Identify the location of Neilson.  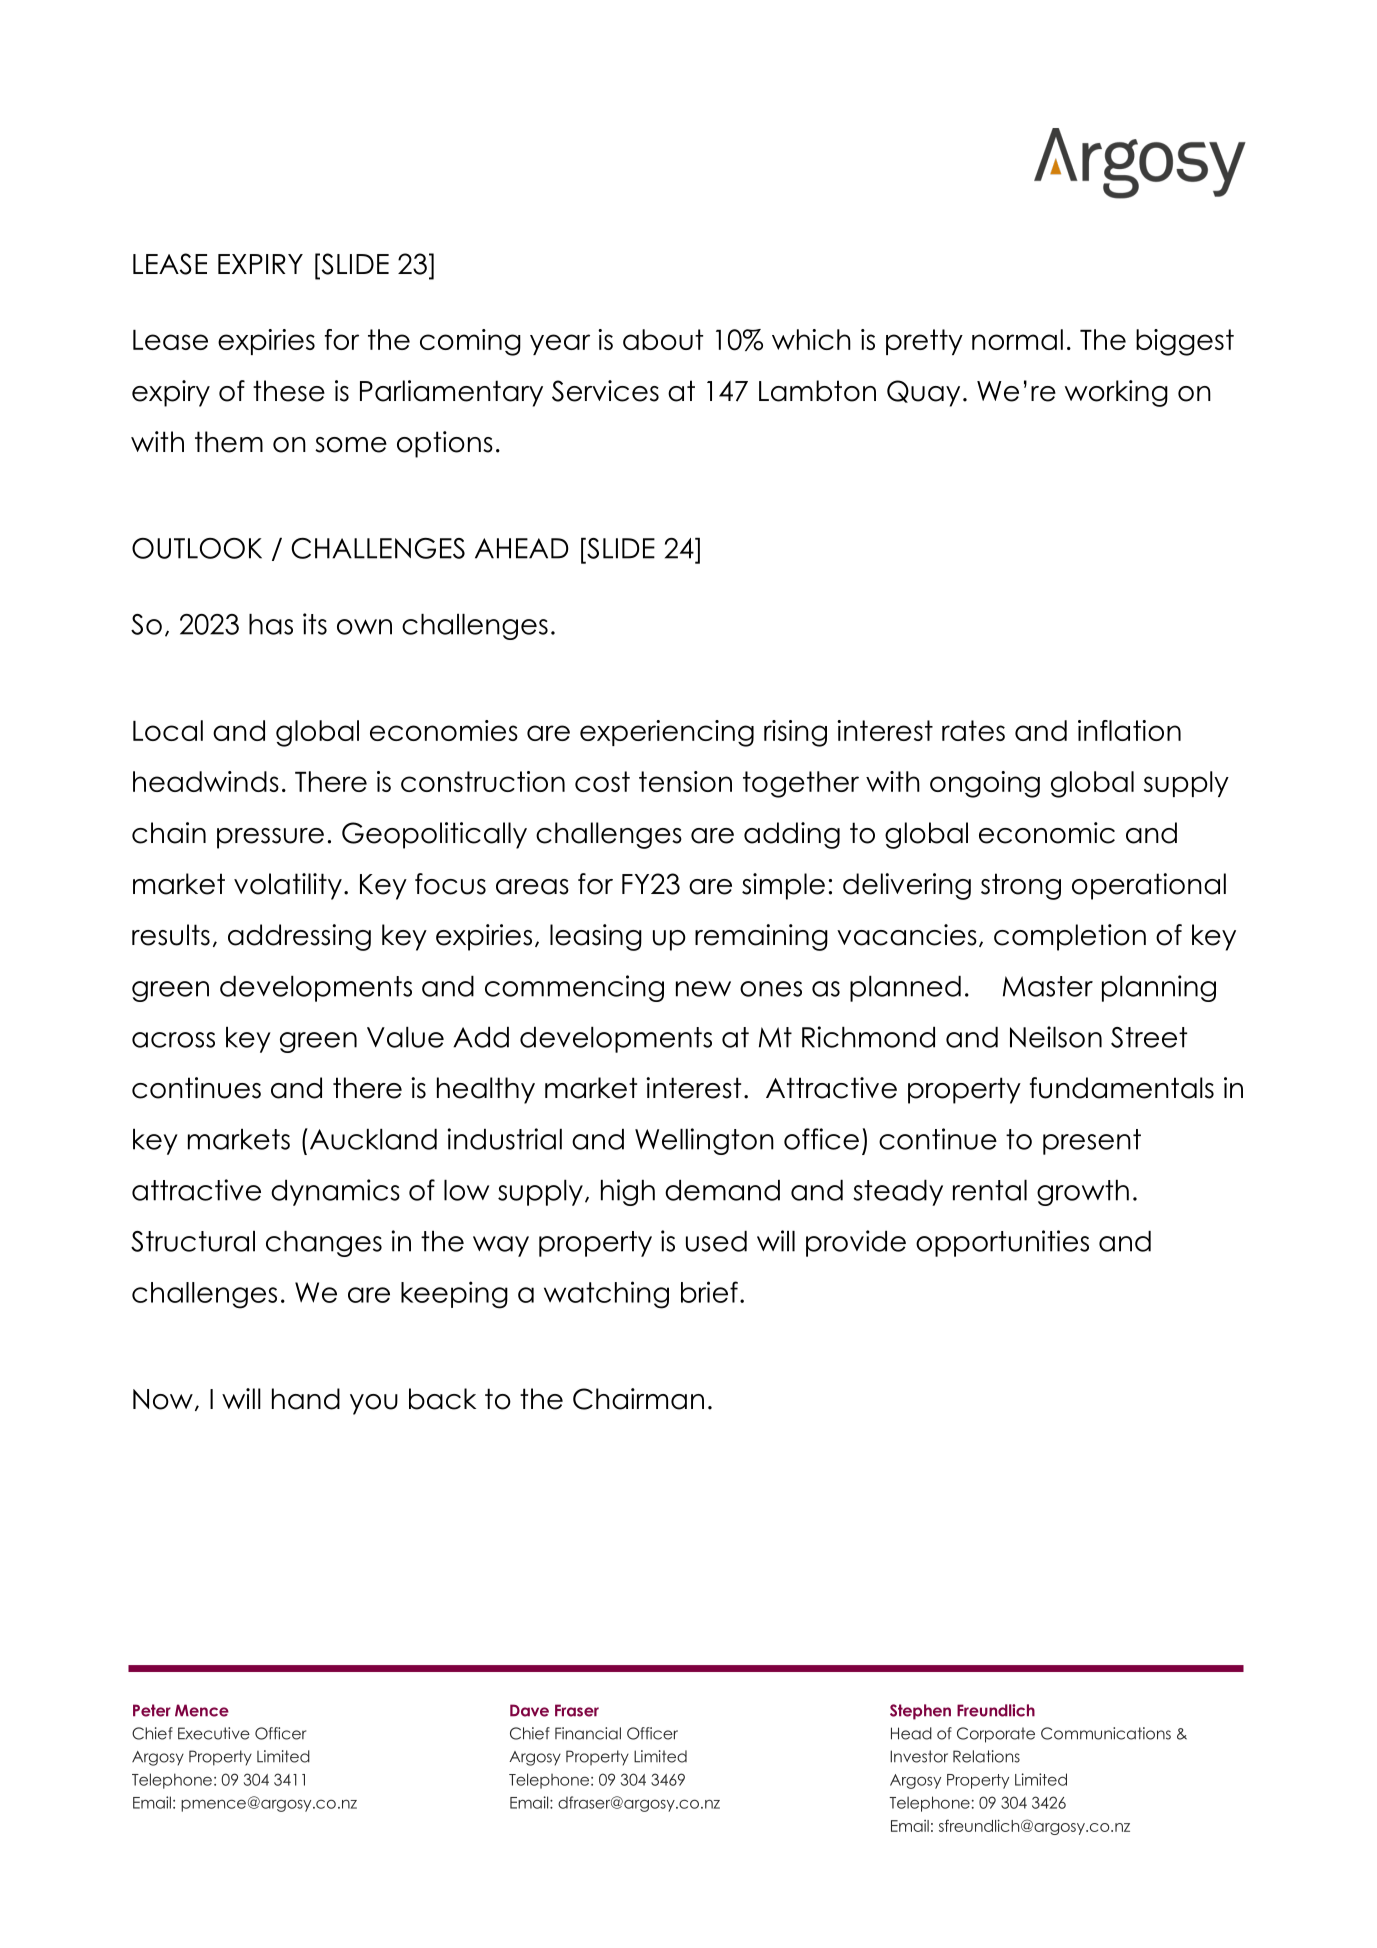
(1056, 1037).
